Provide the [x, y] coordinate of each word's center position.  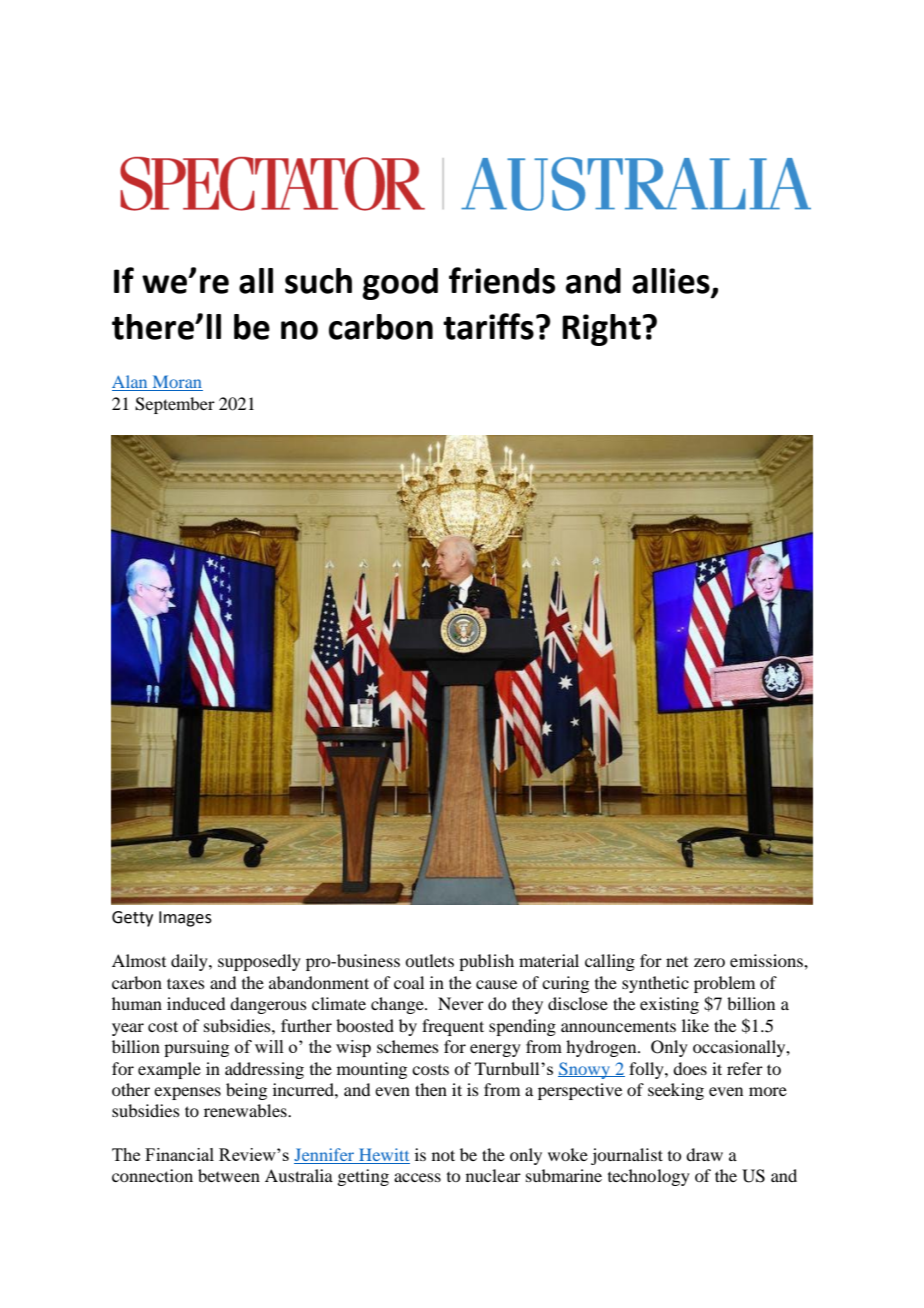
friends [502, 280]
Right [601, 330]
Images [185, 919]
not [443, 1155]
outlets [429, 960]
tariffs [488, 326]
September [175, 405]
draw [704, 1154]
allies [672, 282]
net [677, 962]
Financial [179, 1154]
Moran [176, 383]
